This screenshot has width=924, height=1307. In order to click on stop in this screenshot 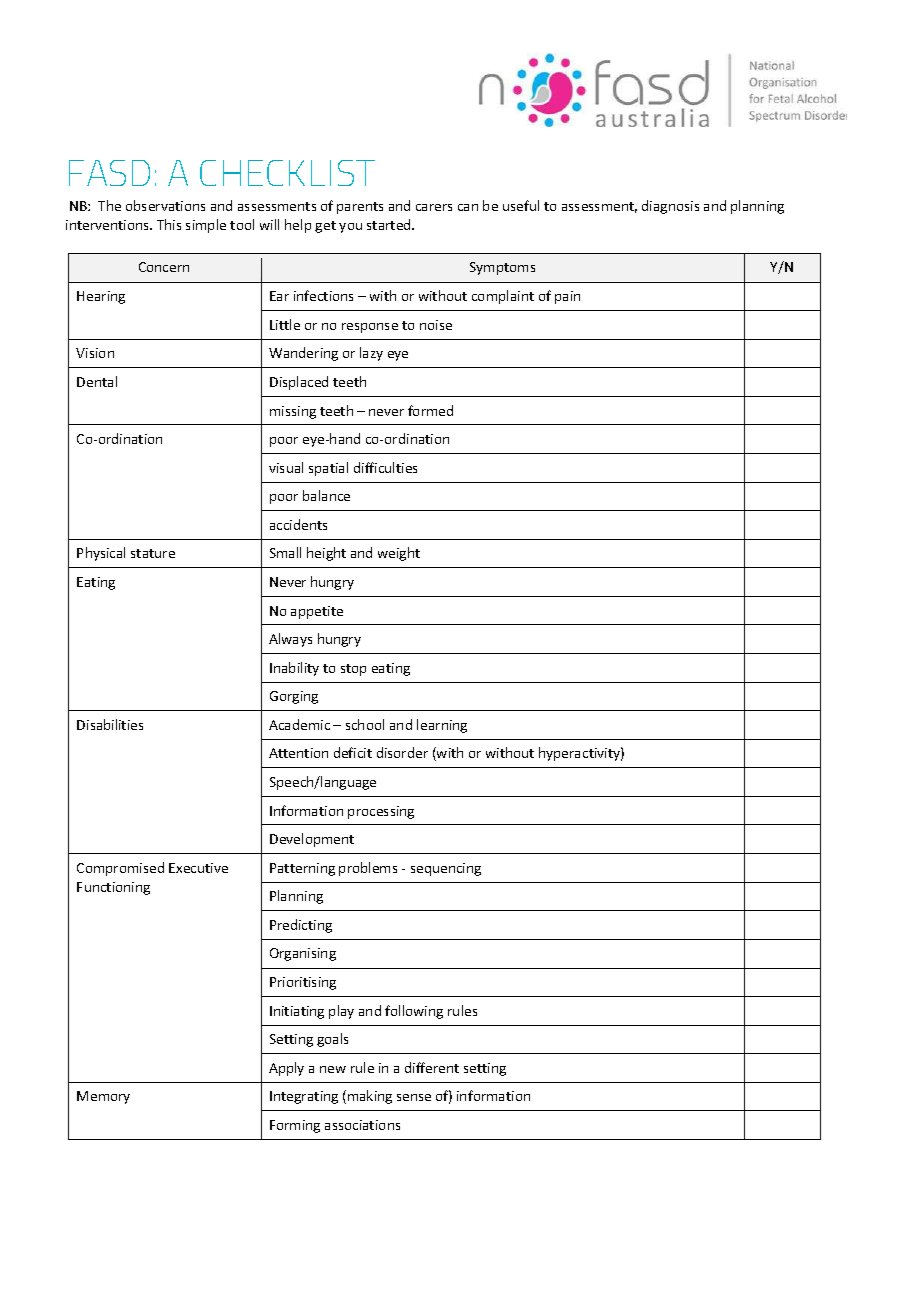, I will do `click(353, 670)`.
